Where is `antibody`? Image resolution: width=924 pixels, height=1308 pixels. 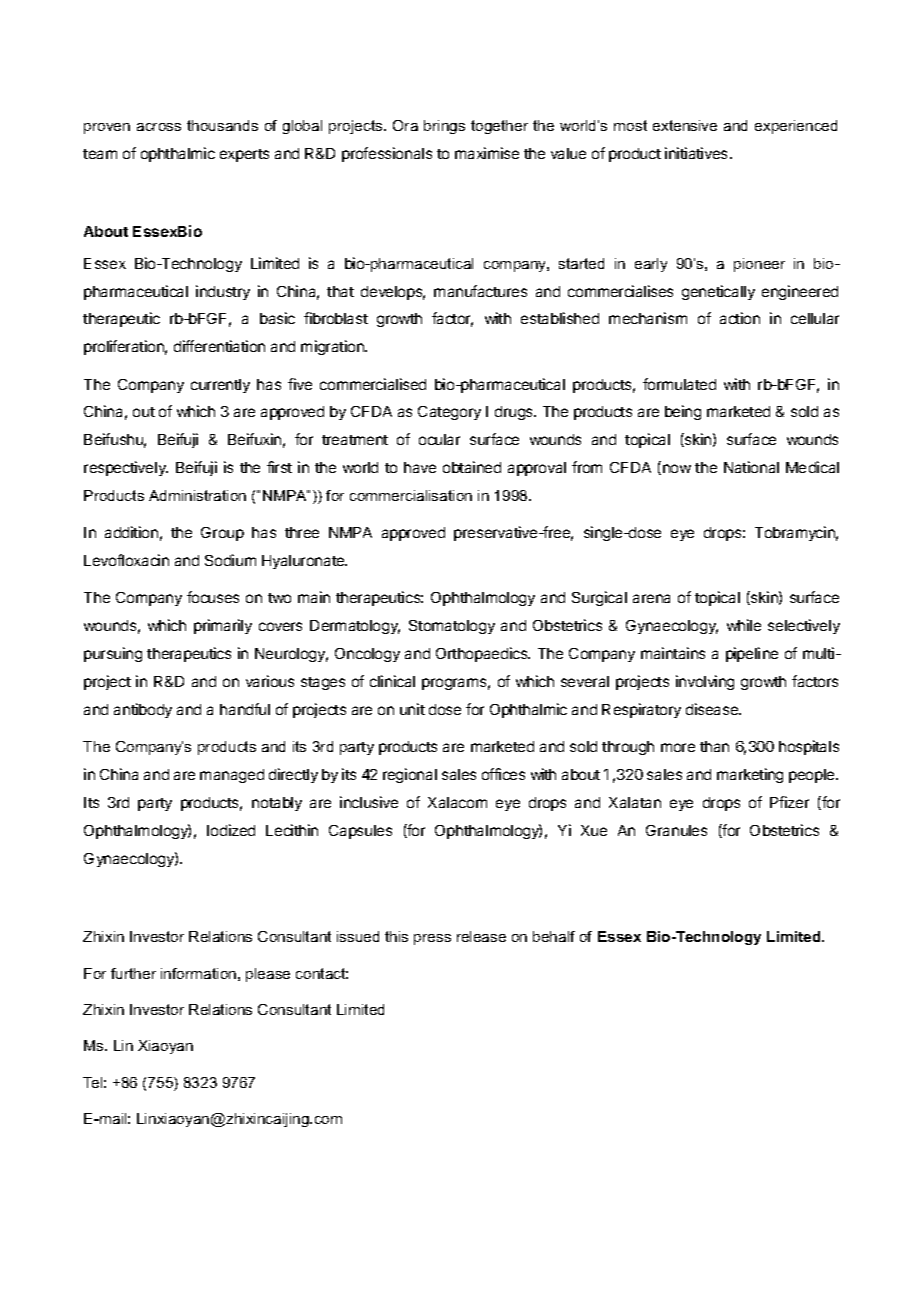
antibody is located at coordinates (143, 710).
